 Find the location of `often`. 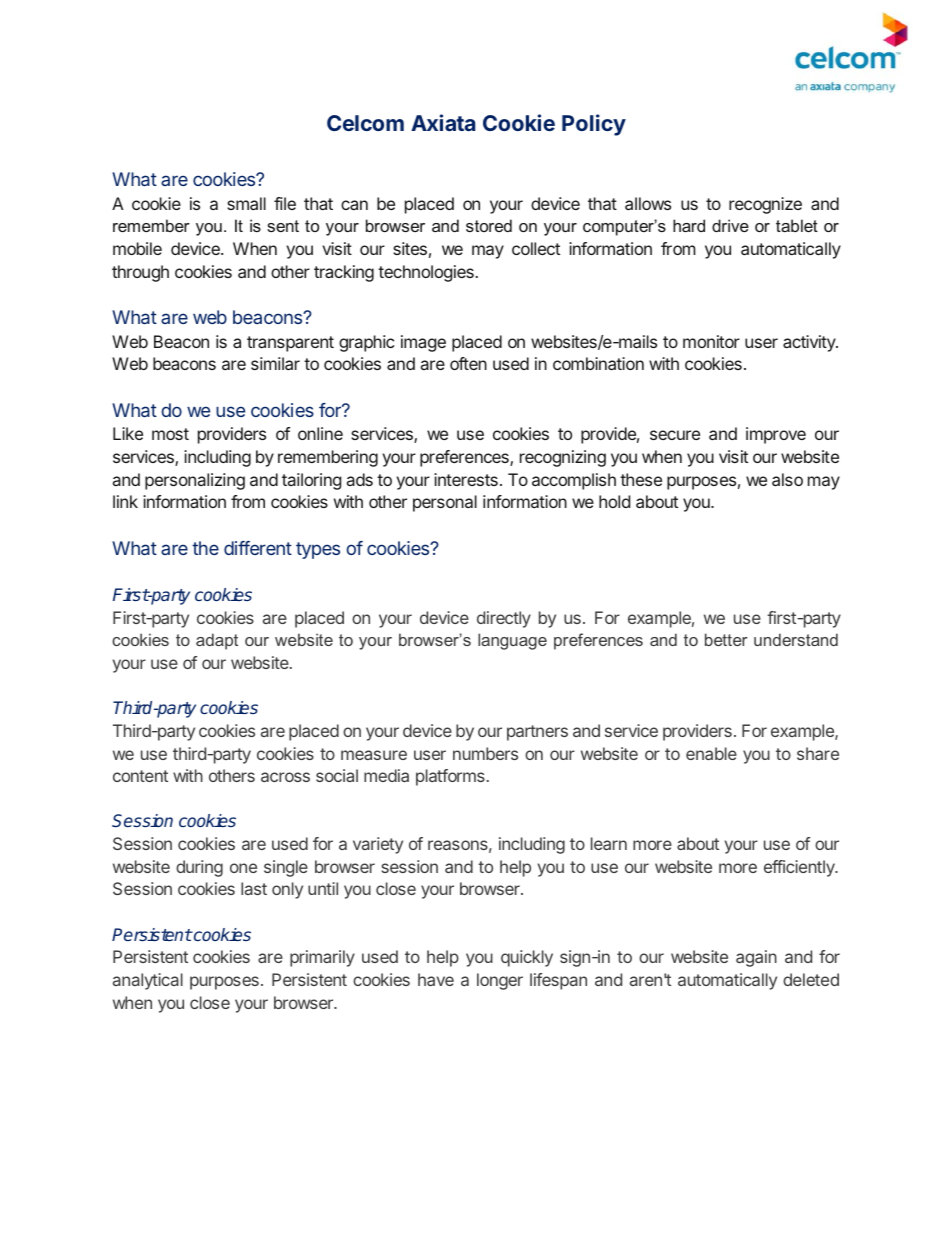

often is located at coordinates (468, 363).
